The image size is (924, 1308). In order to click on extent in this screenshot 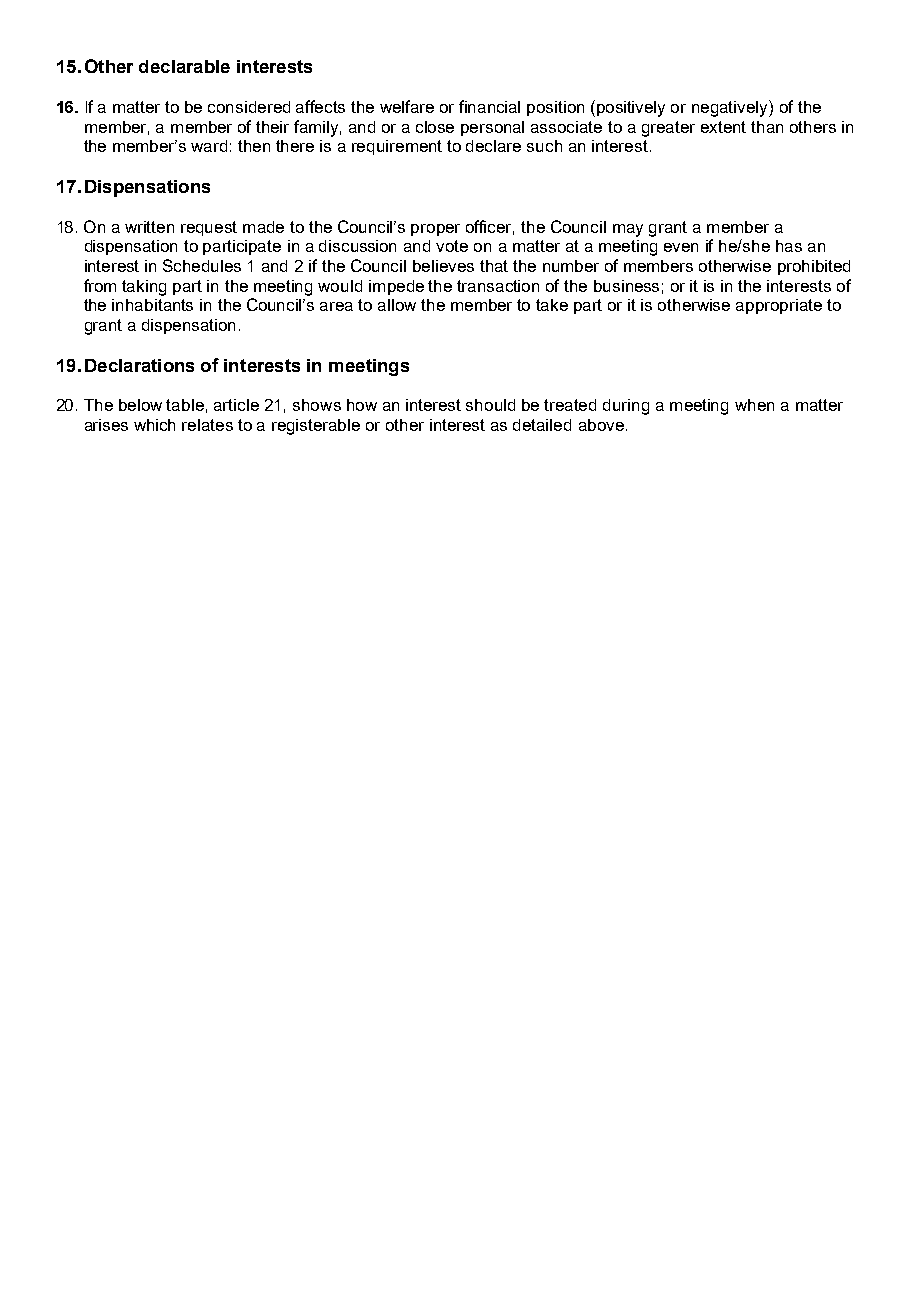, I will do `click(723, 127)`.
